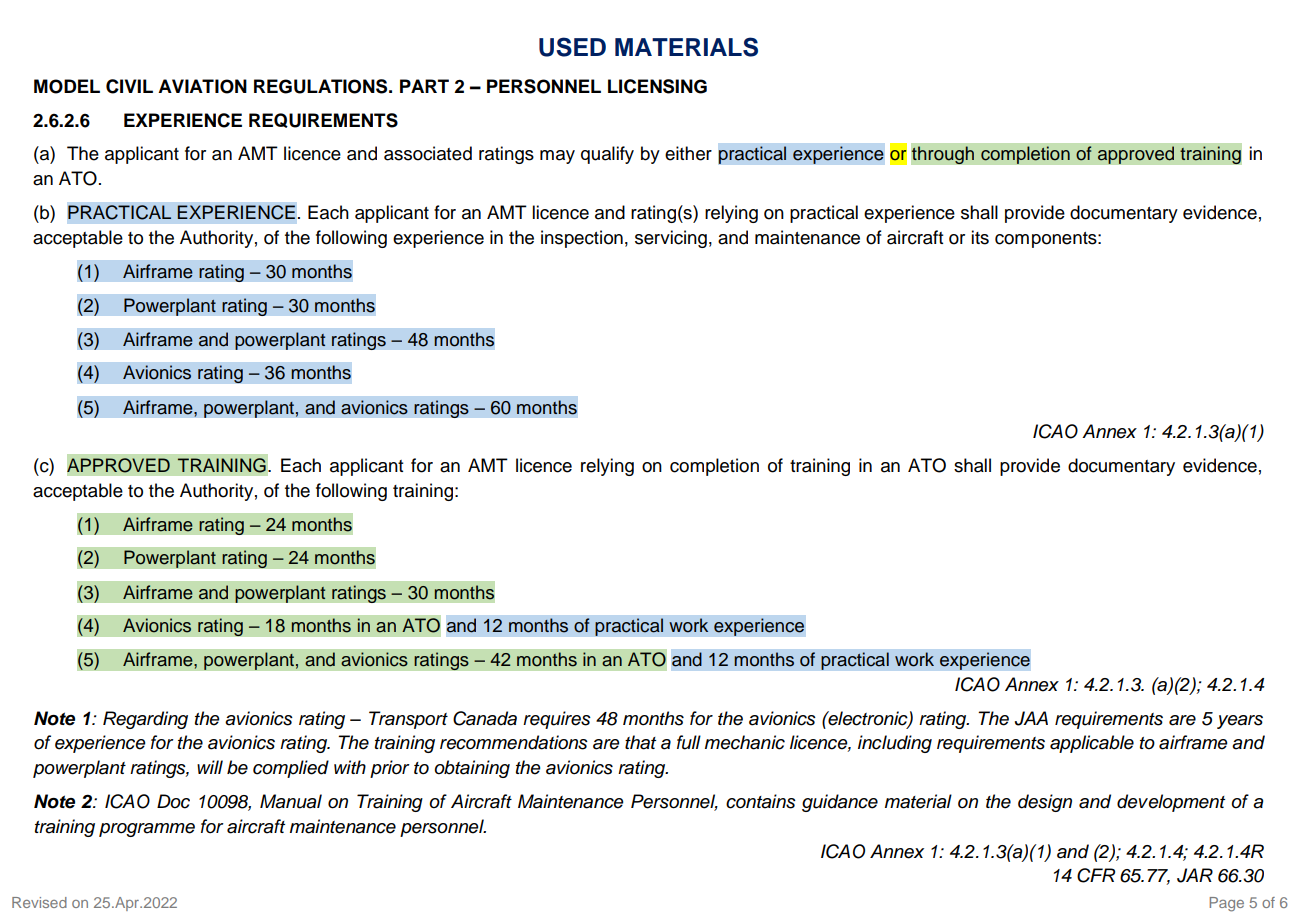 This page has height=924, width=1307. Describe the element at coordinates (202, 86) in the page. I see `AVIATION` at that location.
